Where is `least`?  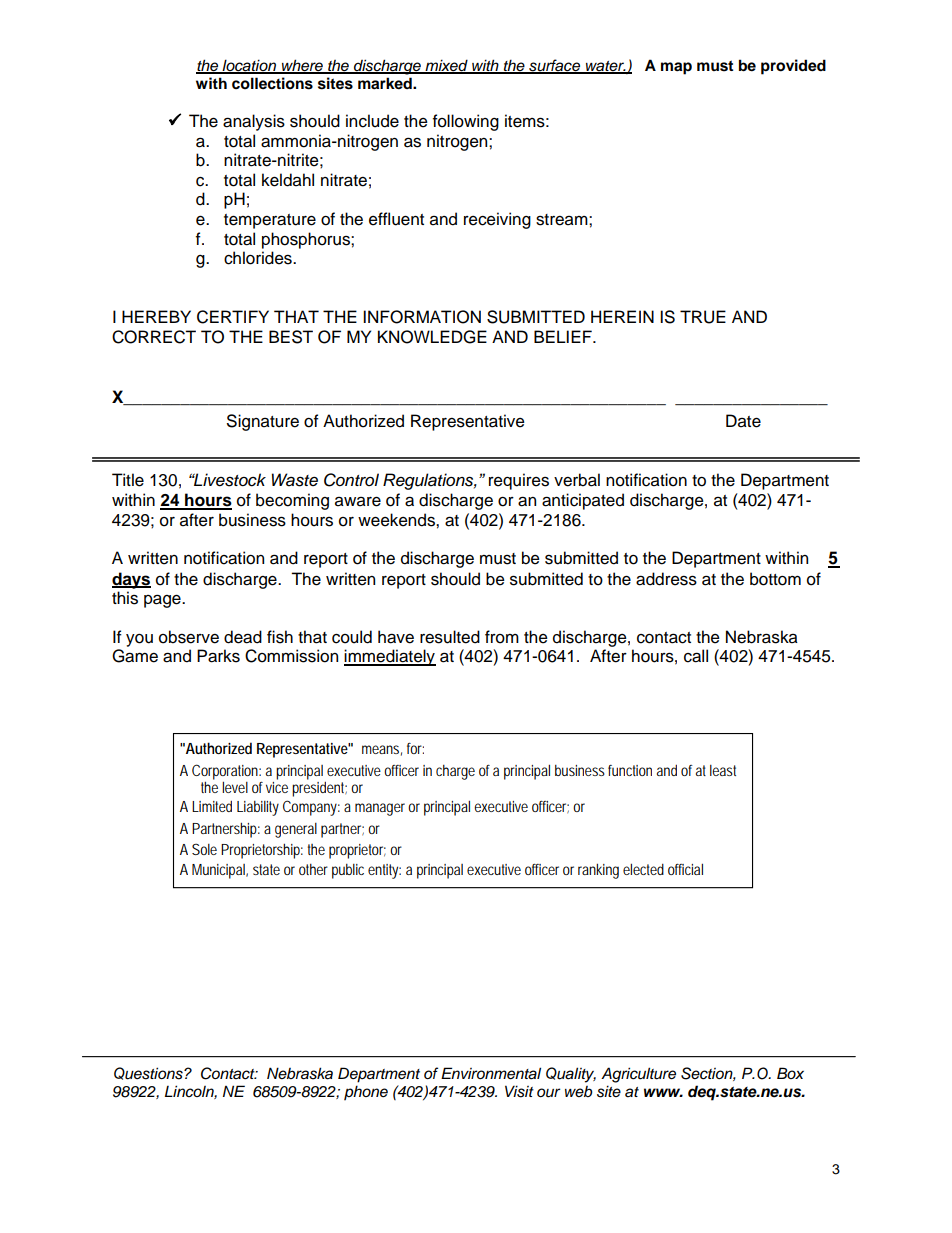 least is located at coordinates (723, 770).
